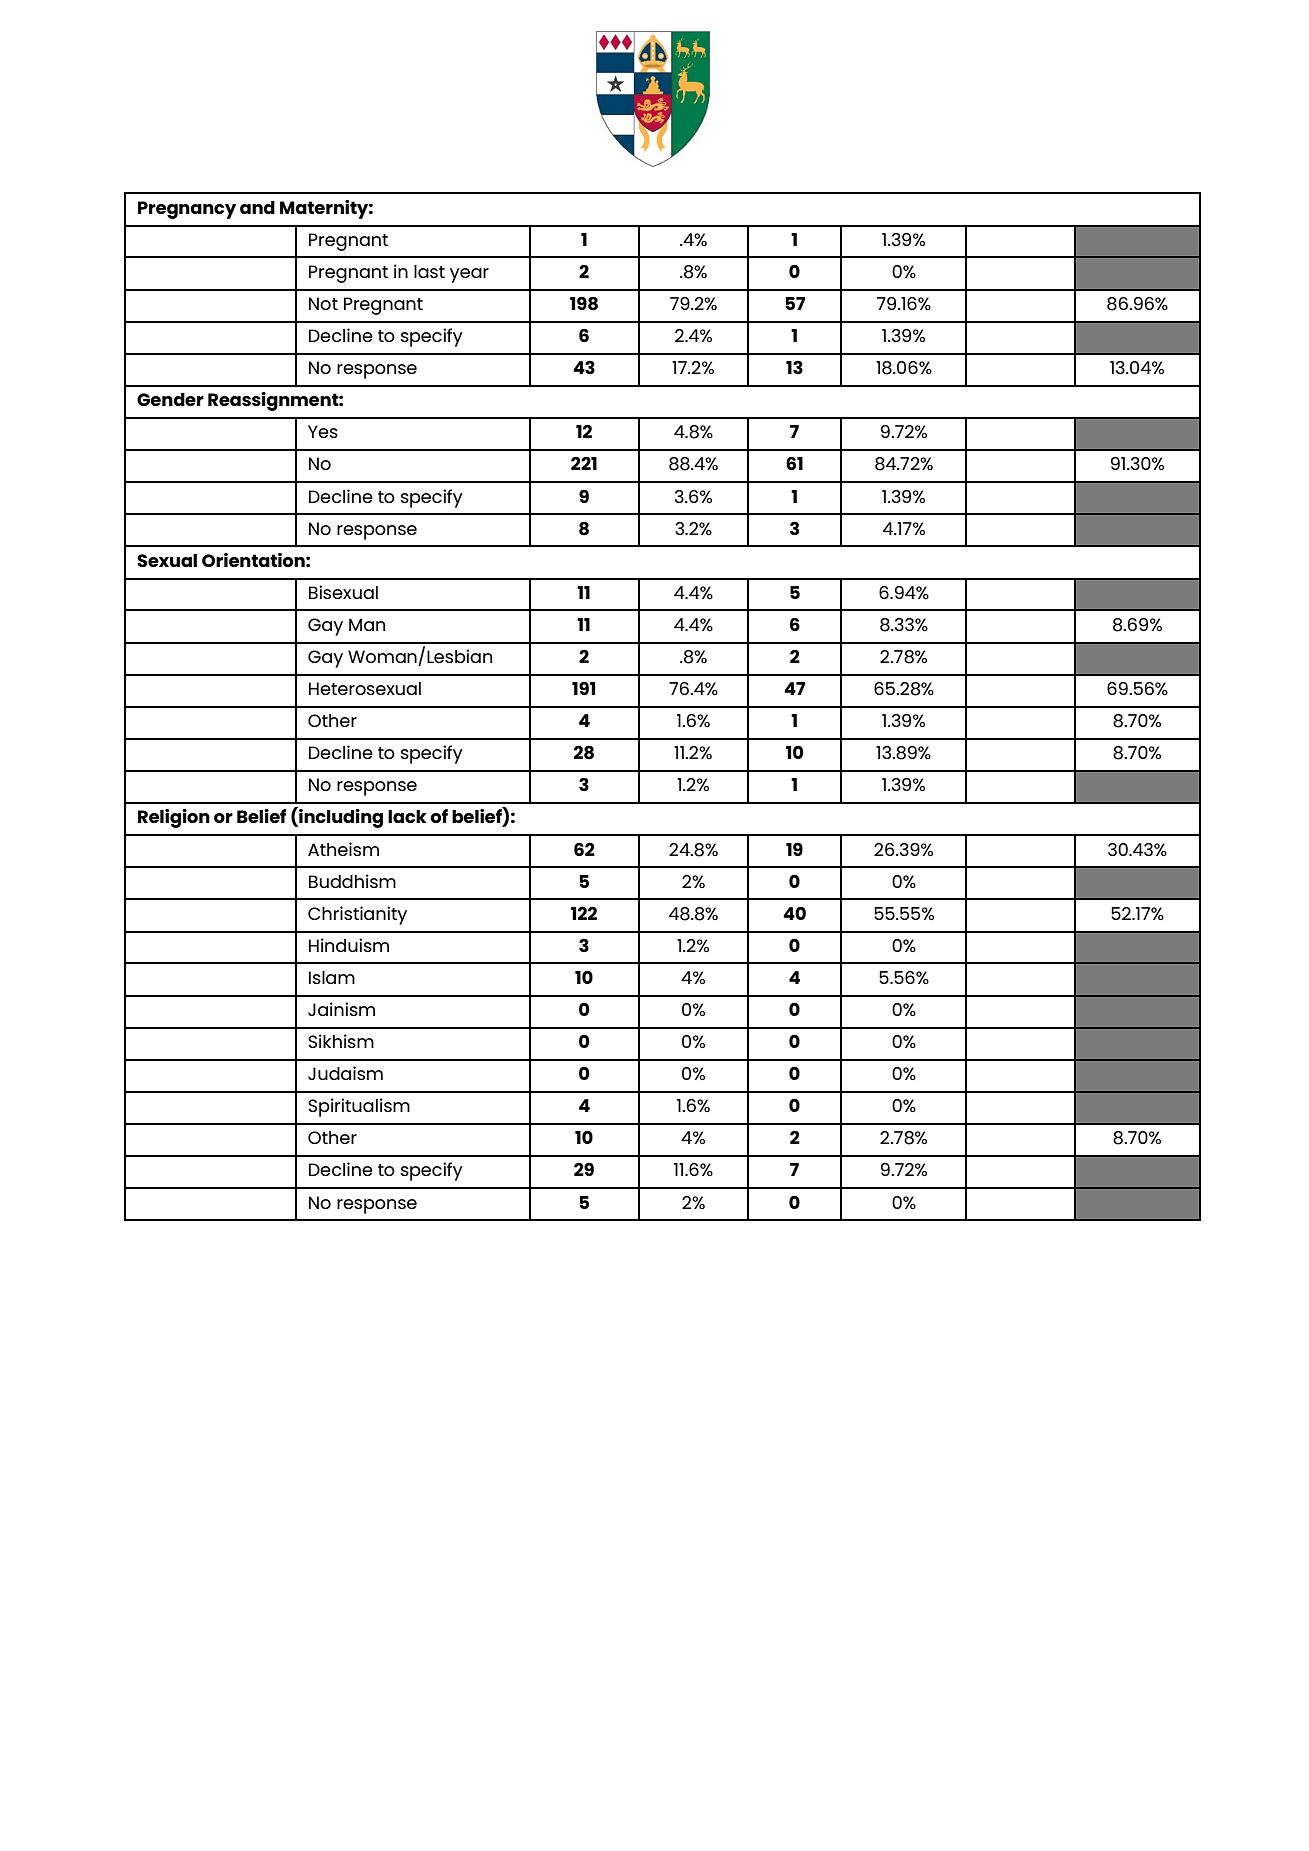  Describe the element at coordinates (323, 303) in the page. I see `Not` at that location.
